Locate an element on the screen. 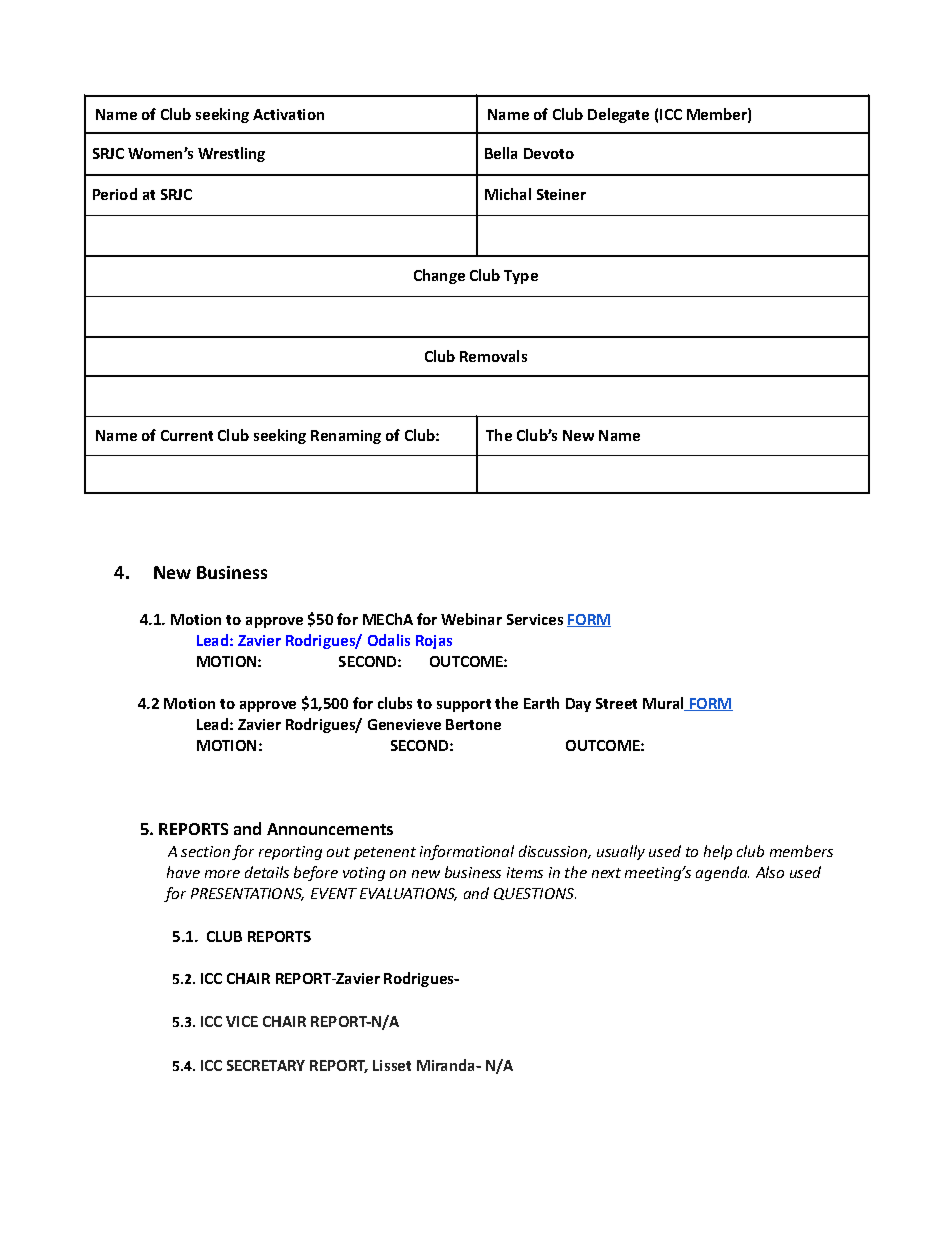 The height and width of the screenshot is (1233, 952). Mural is located at coordinates (665, 704).
